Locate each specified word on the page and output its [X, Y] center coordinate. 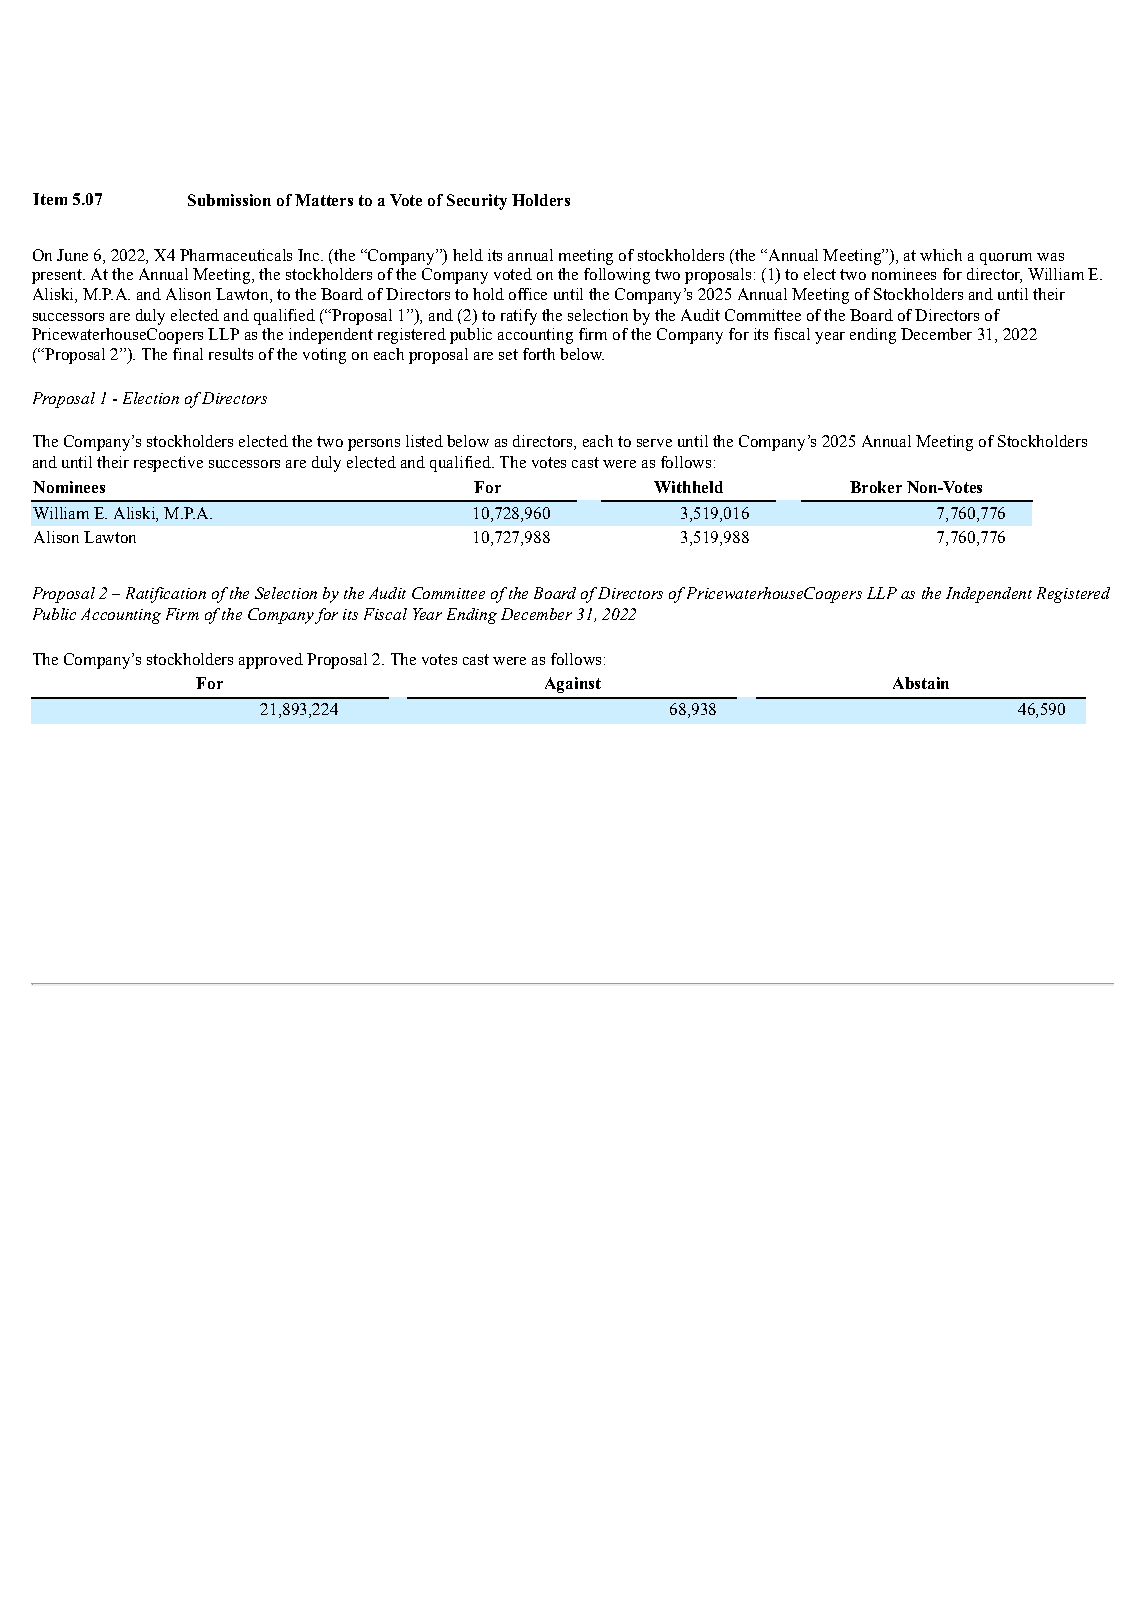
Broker [876, 487]
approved [271, 661]
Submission [229, 200]
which [941, 255]
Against [573, 685]
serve [654, 443]
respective [168, 464]
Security [477, 202]
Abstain [921, 683]
